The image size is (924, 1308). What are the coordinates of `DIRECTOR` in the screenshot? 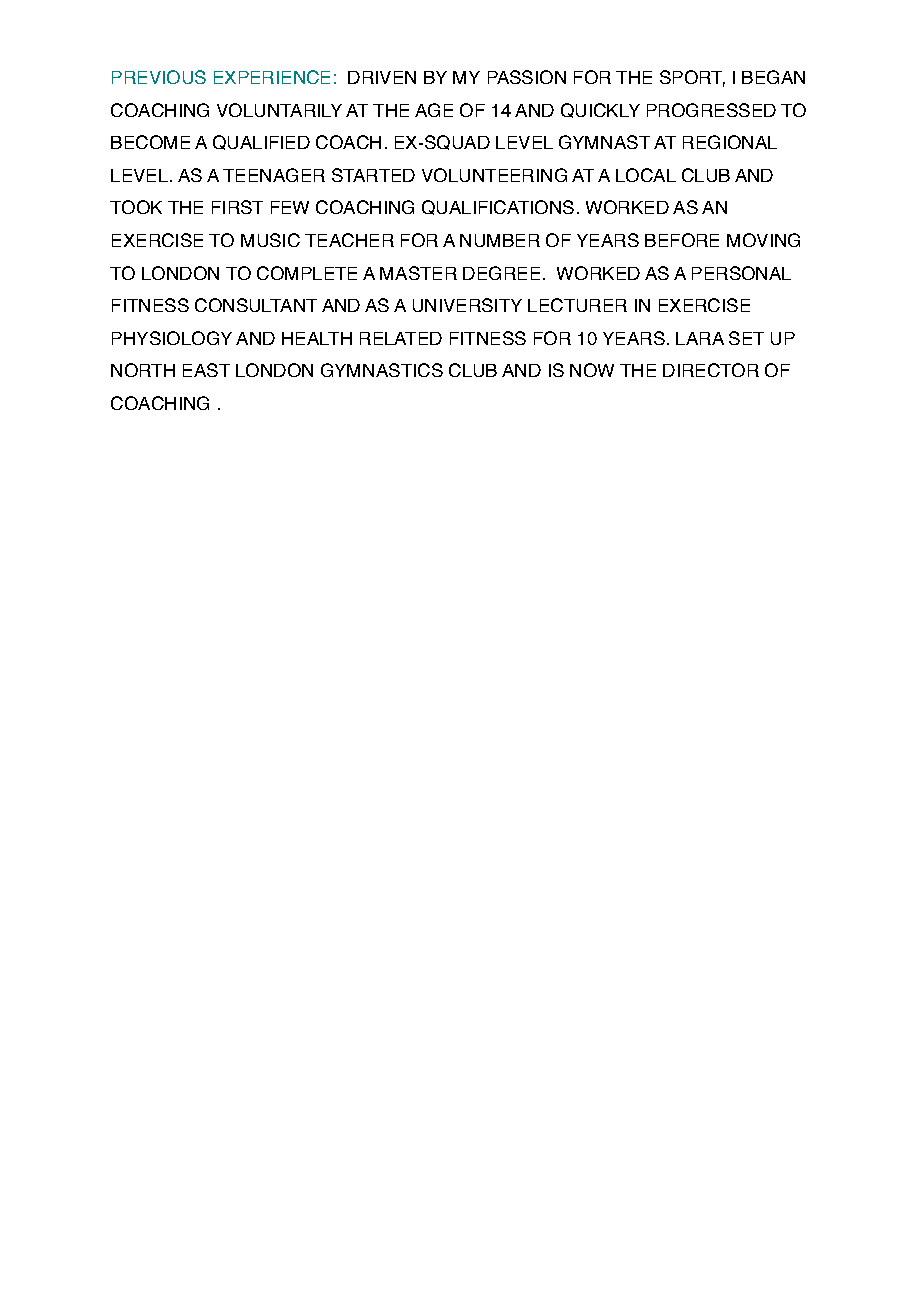 It's located at (711, 370).
